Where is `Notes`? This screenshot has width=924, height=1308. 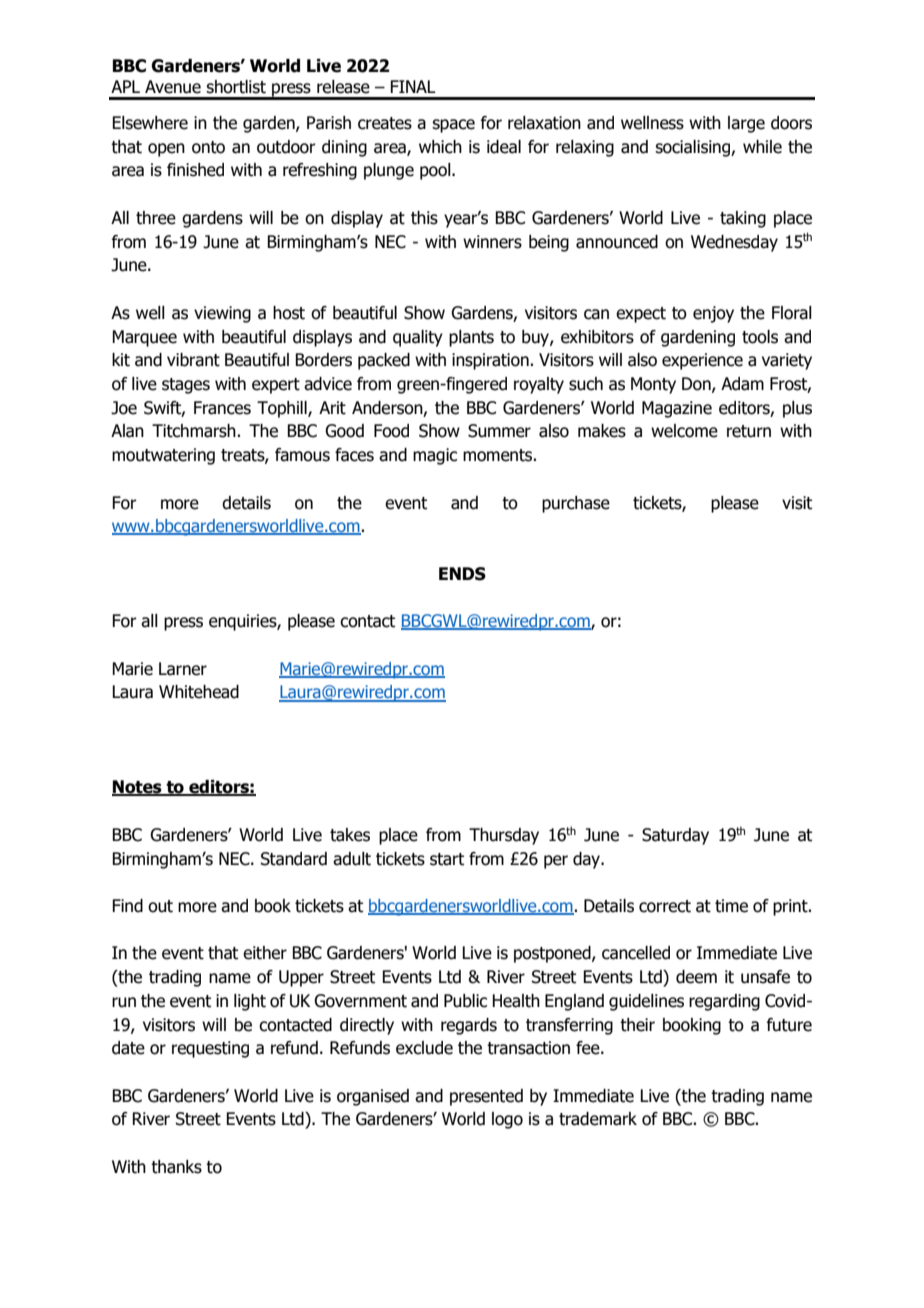
Notes is located at coordinates (138, 788).
